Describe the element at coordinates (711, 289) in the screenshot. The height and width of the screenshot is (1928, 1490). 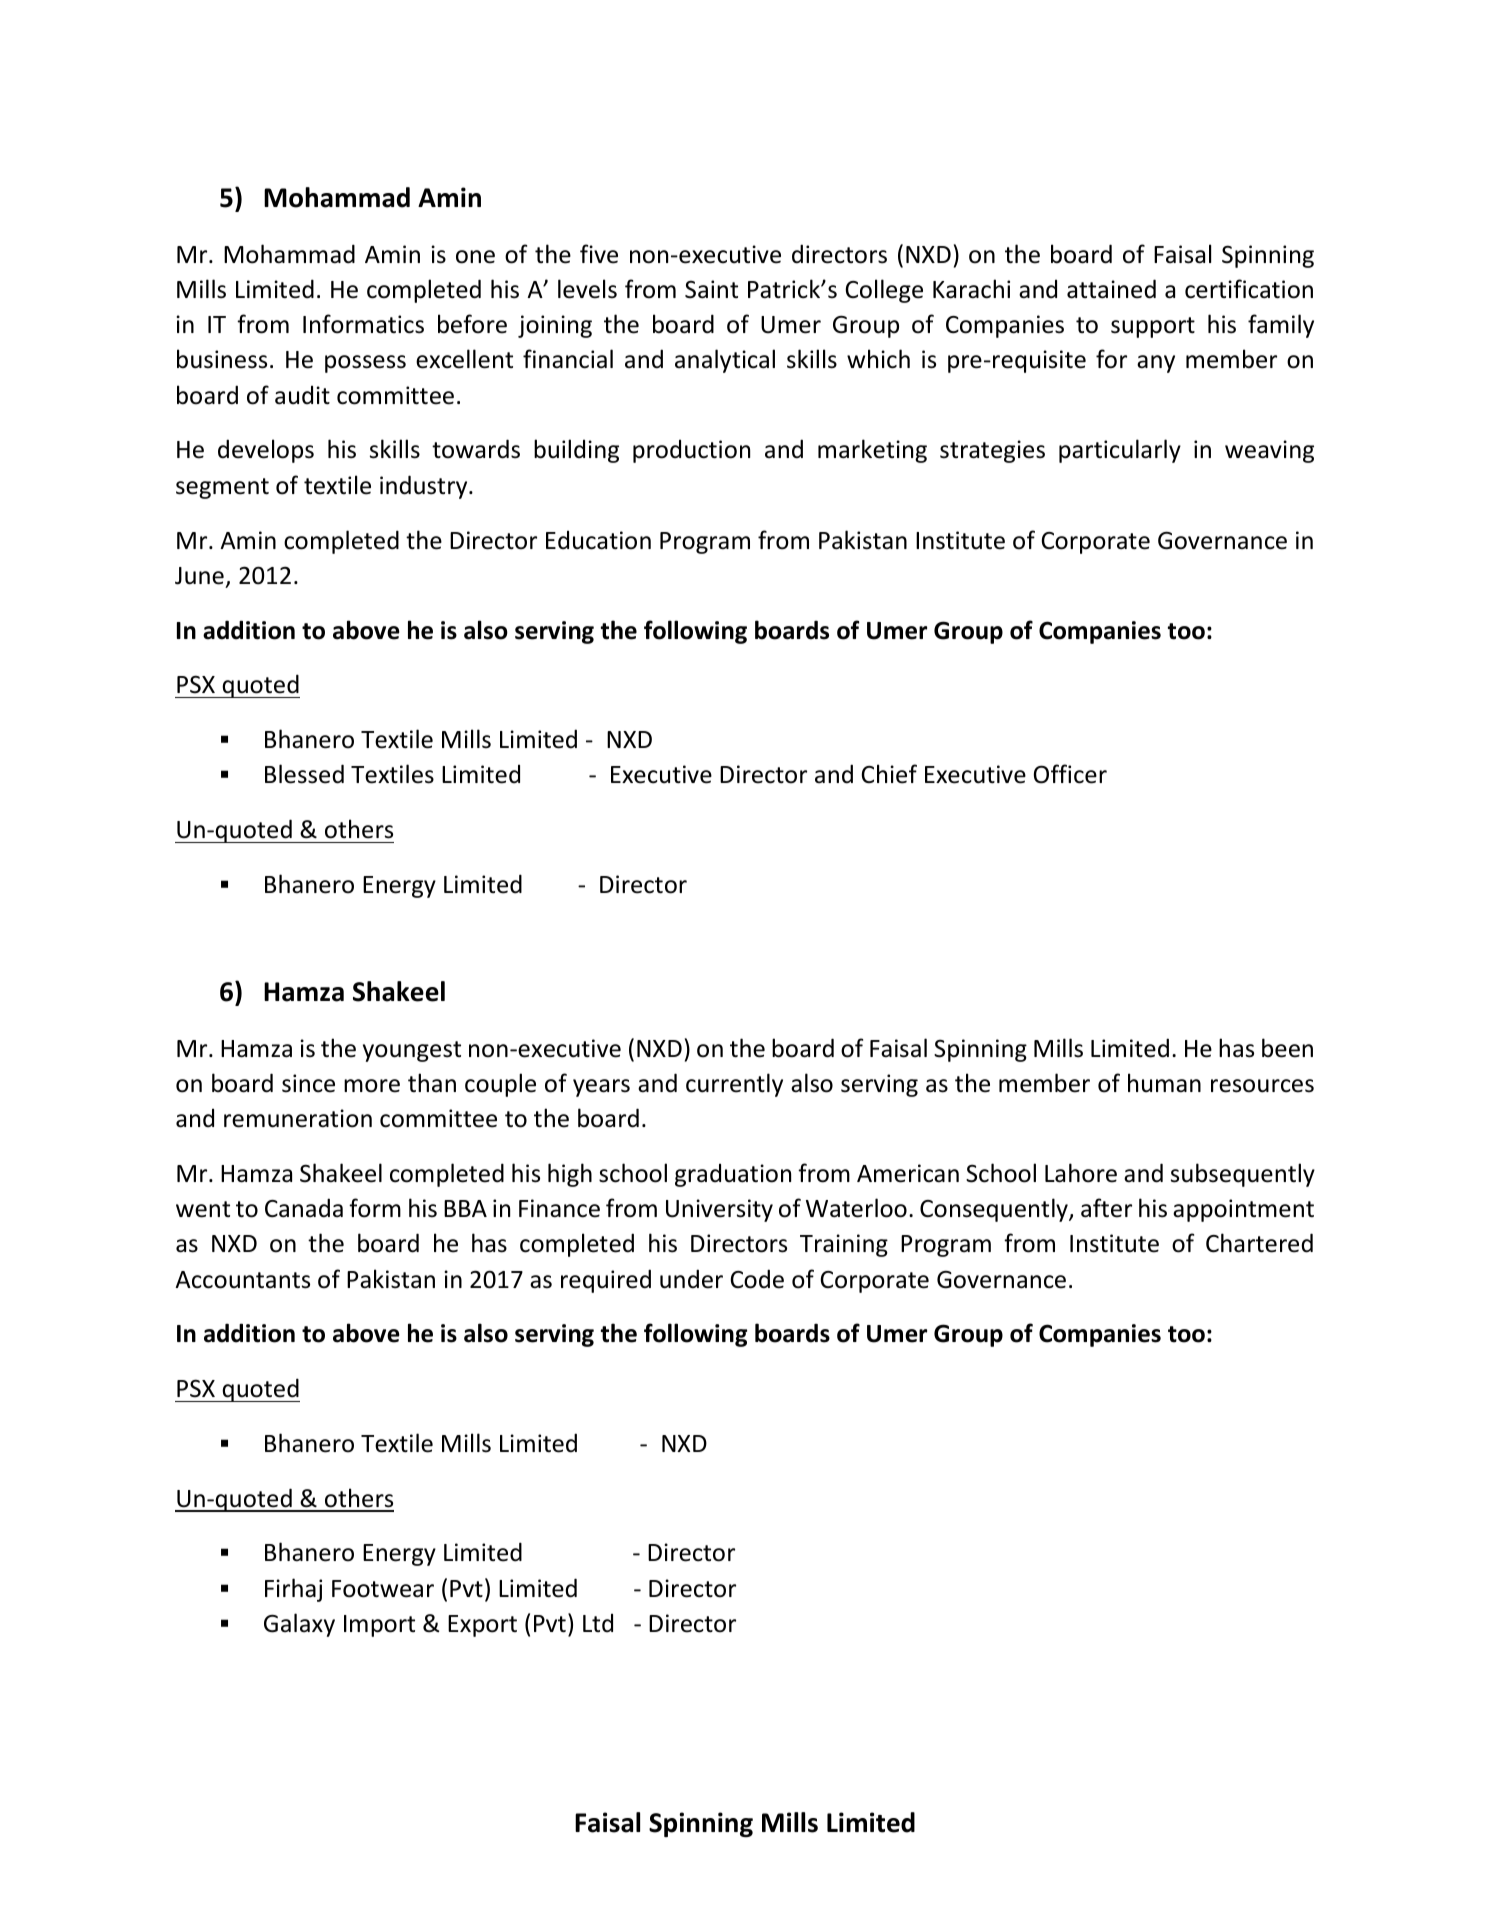
I see `Saint` at that location.
